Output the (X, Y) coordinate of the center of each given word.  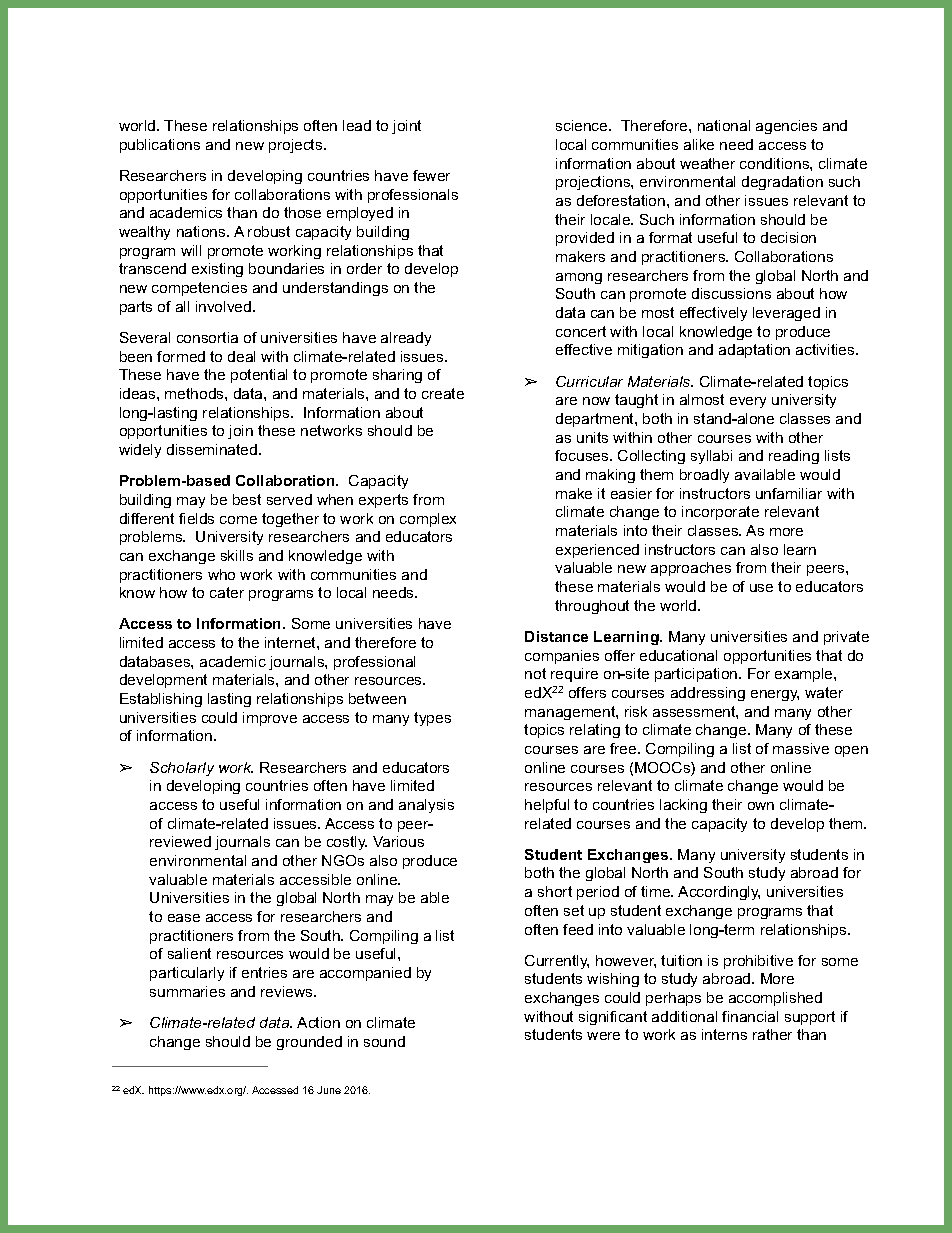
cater (227, 592)
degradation (782, 183)
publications (160, 146)
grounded (309, 1043)
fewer (431, 175)
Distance (556, 636)
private (846, 638)
